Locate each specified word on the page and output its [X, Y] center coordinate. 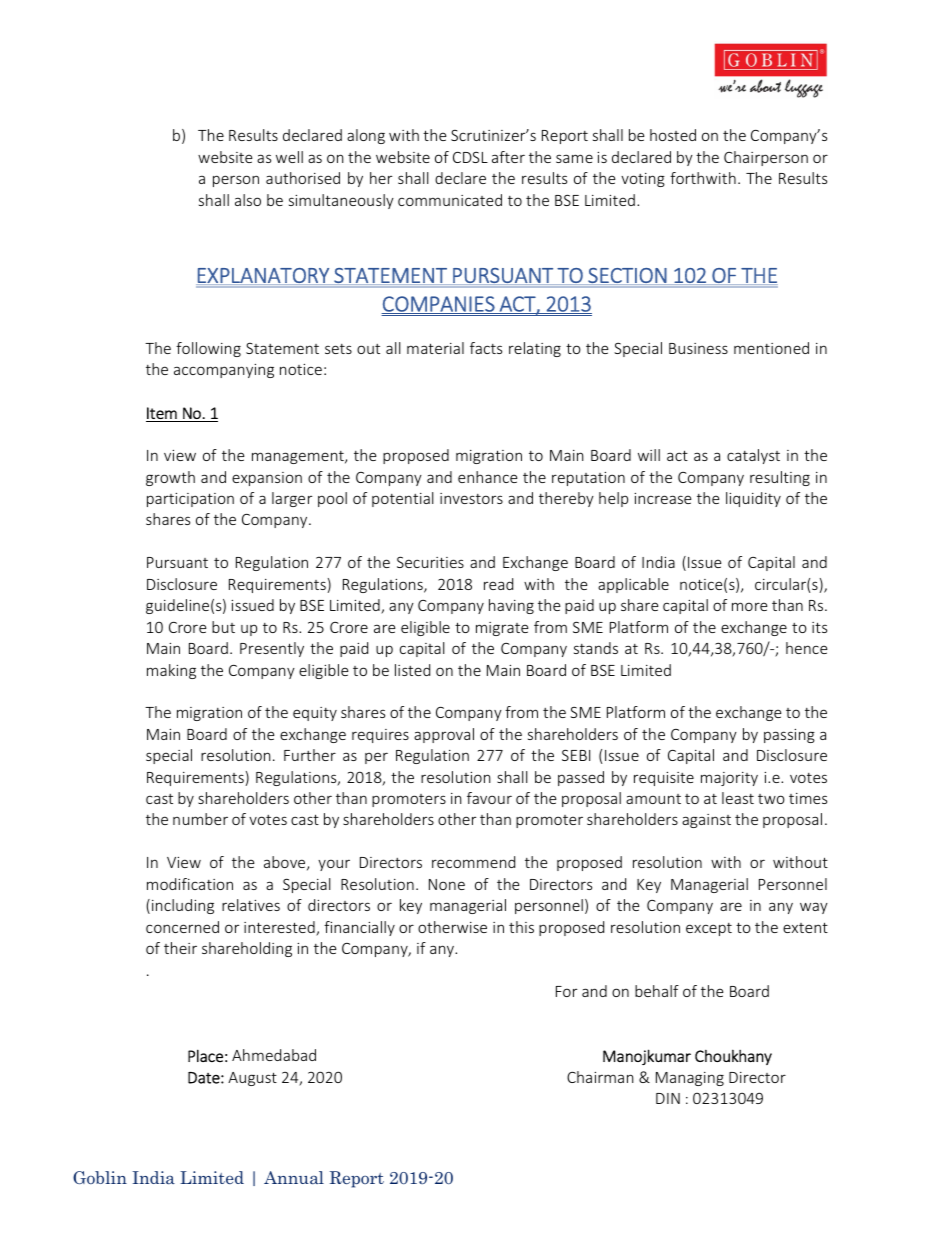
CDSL [470, 157]
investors [471, 498]
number [200, 819]
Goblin [100, 1177]
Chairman [600, 1077]
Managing [690, 1079]
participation [190, 500]
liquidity [753, 499]
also [248, 200]
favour [489, 798]
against [706, 821]
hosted [673, 135]
